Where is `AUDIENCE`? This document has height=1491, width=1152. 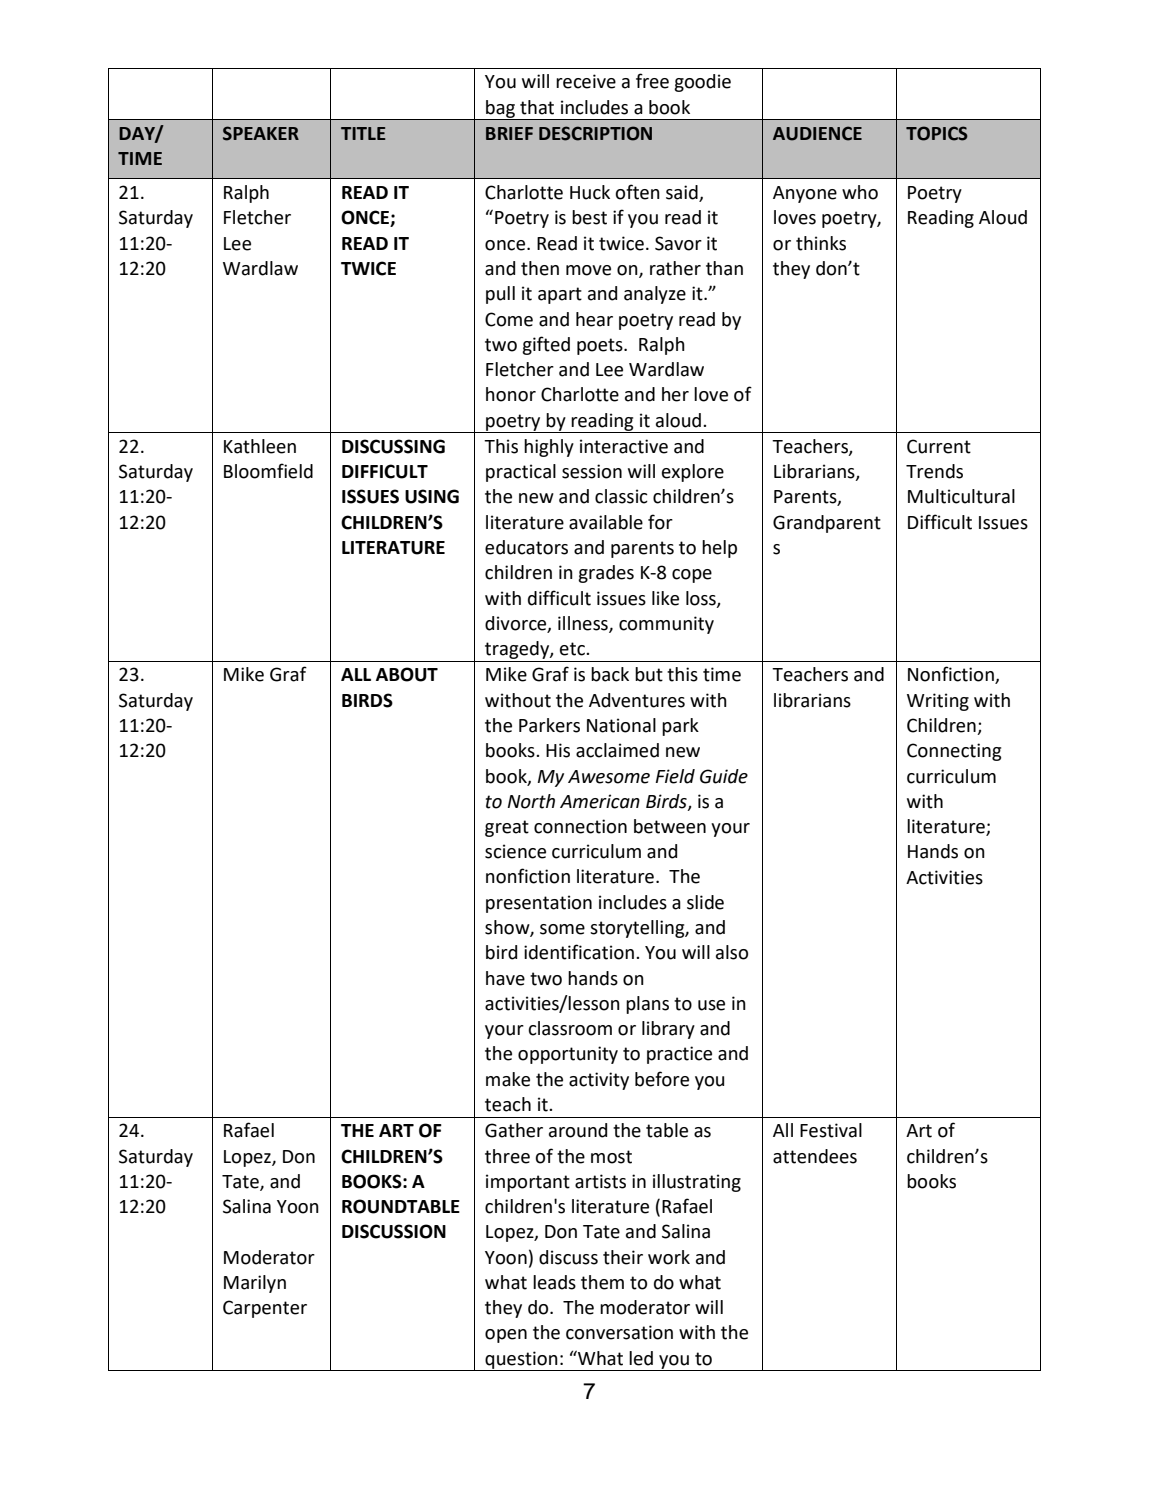 AUDIENCE is located at coordinates (817, 133).
